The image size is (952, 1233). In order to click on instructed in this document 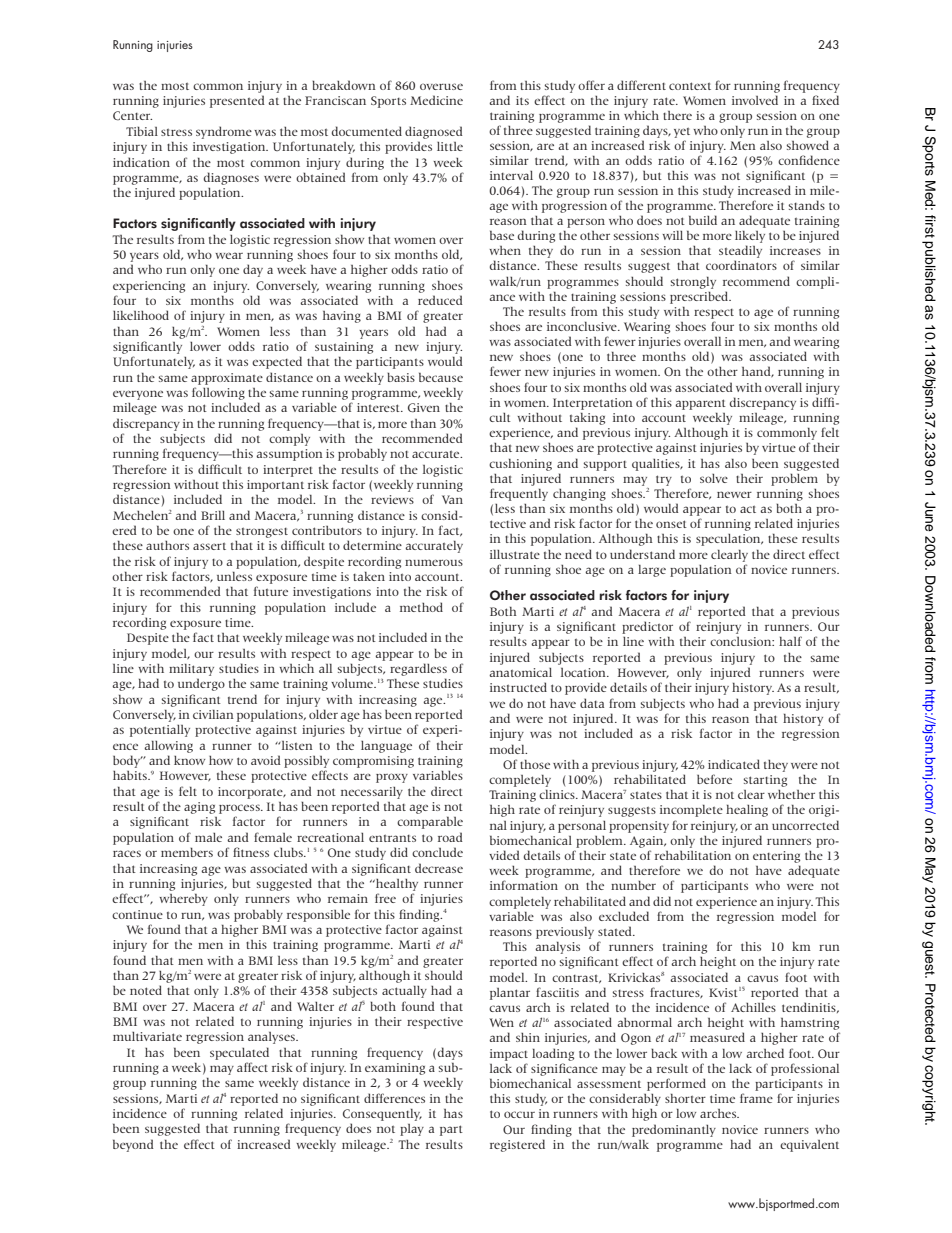, I will do `click(518, 687)`.
